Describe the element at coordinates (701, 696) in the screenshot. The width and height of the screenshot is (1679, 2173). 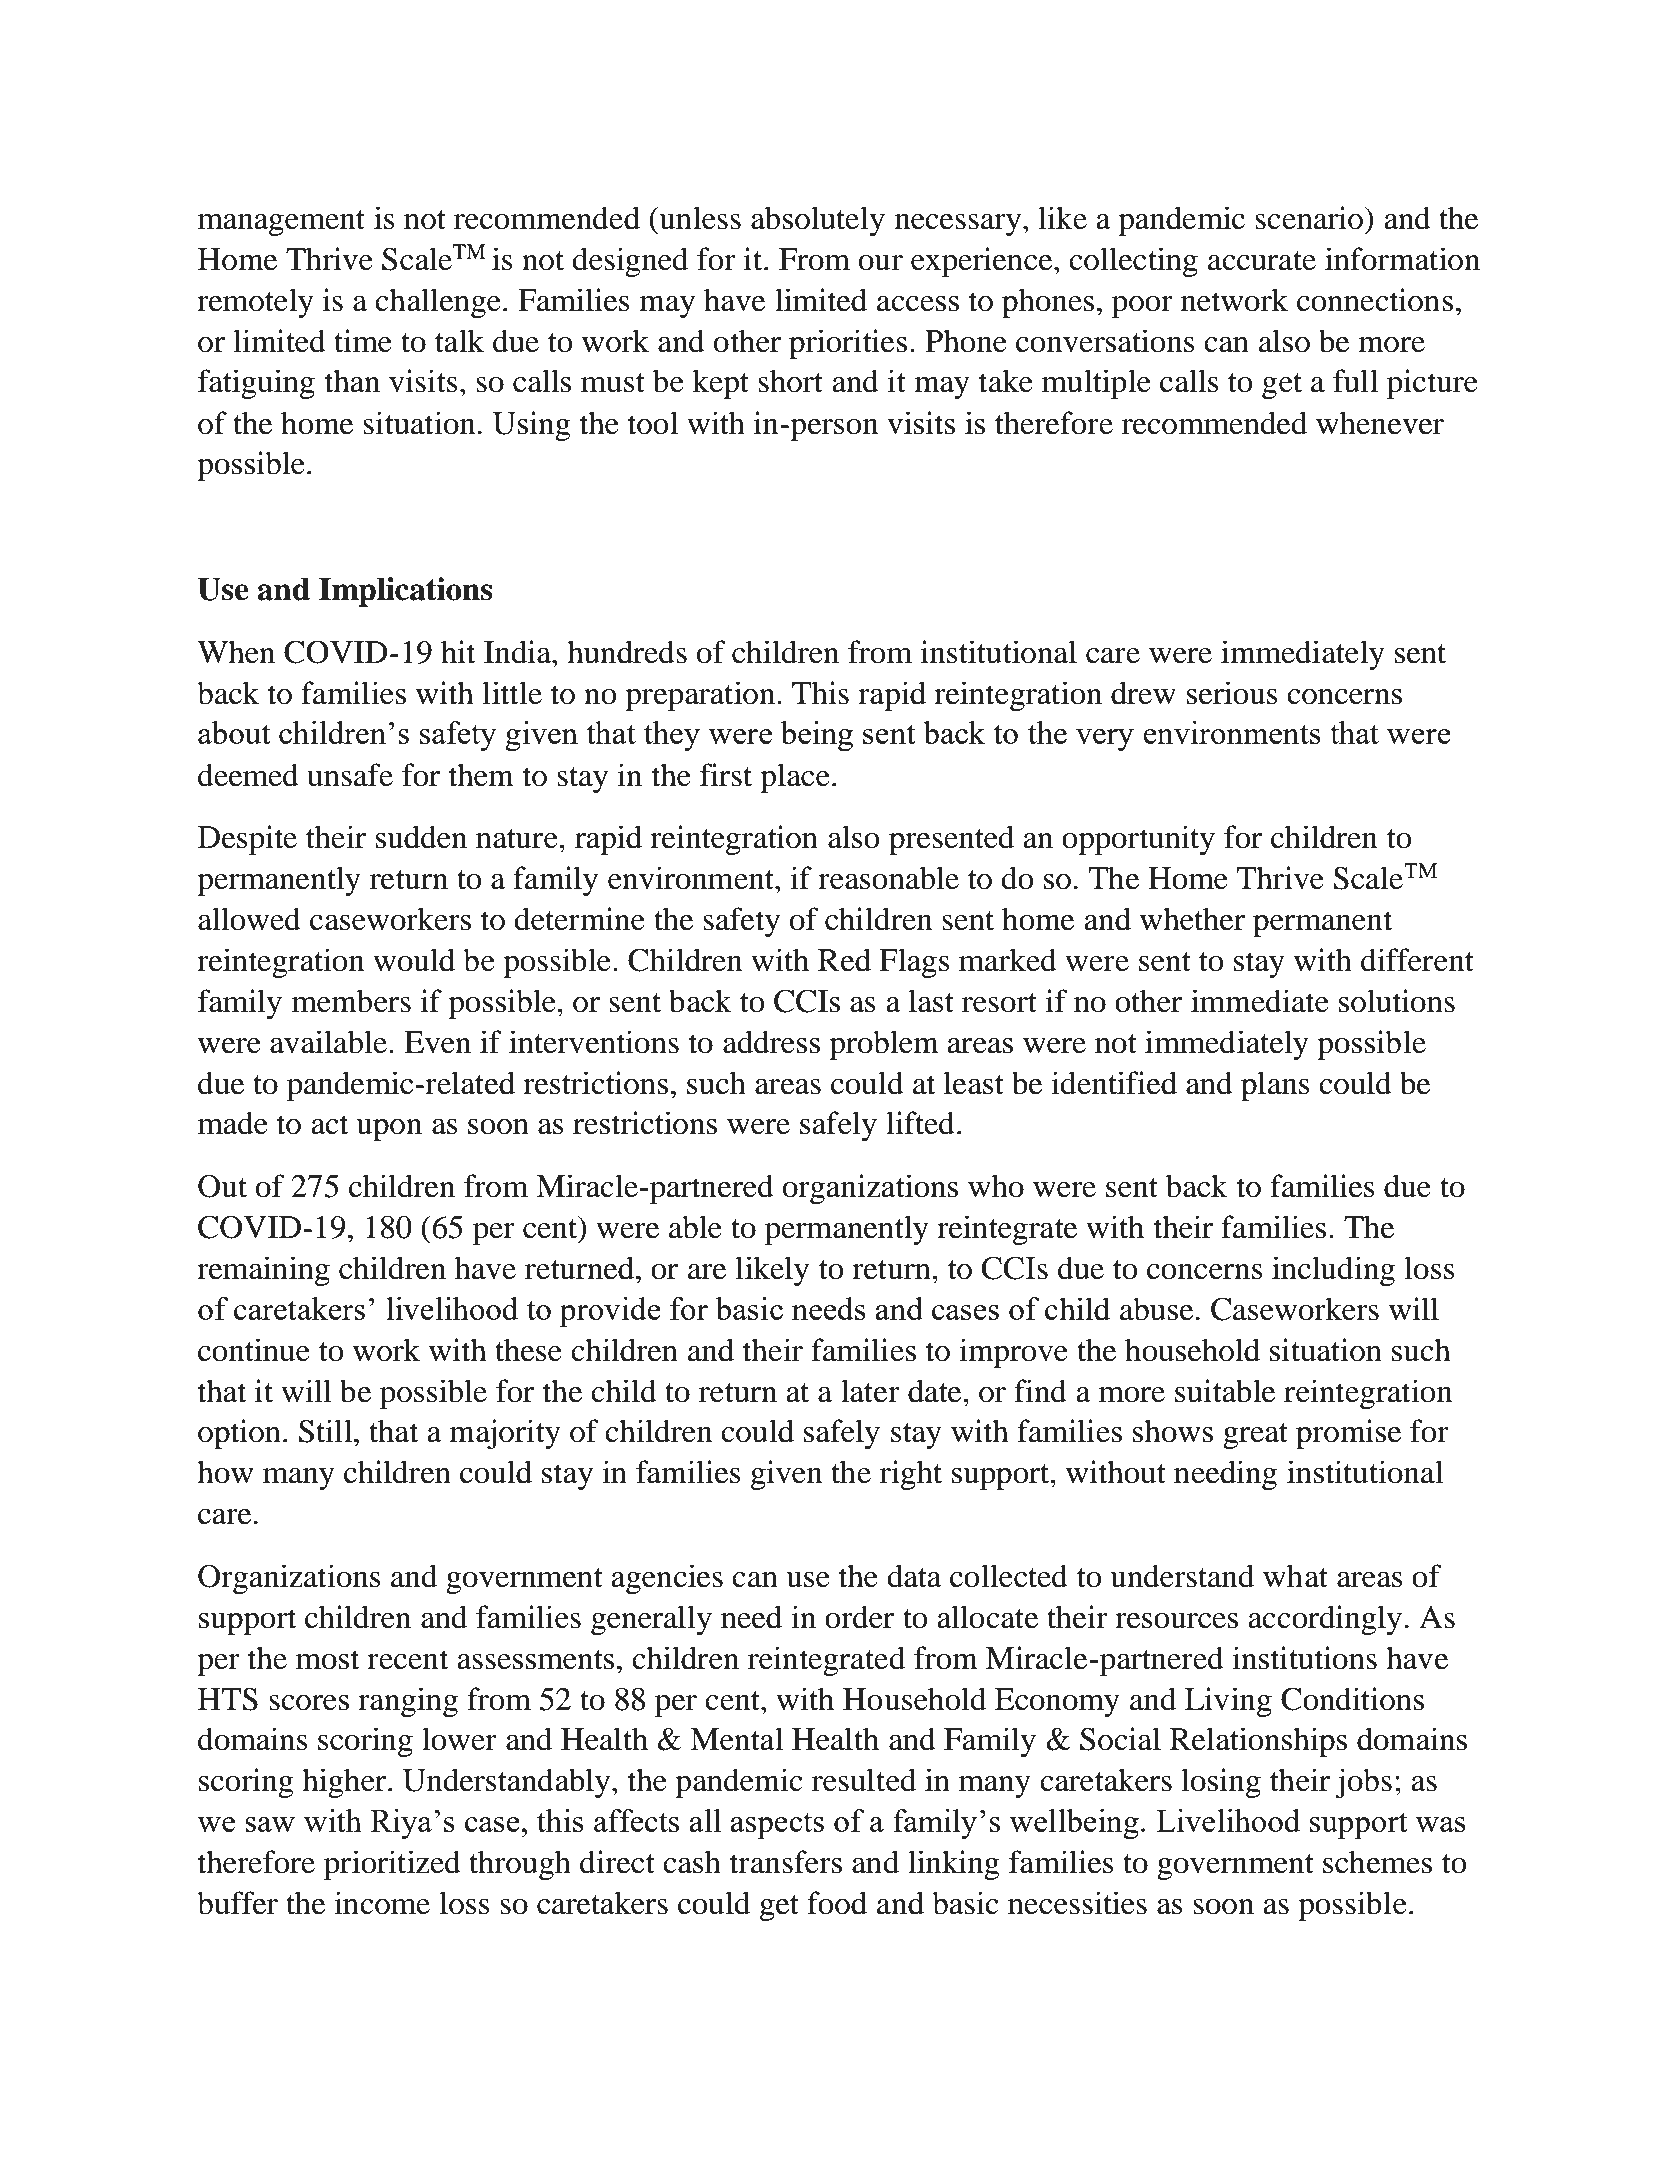
I see `preparation` at that location.
